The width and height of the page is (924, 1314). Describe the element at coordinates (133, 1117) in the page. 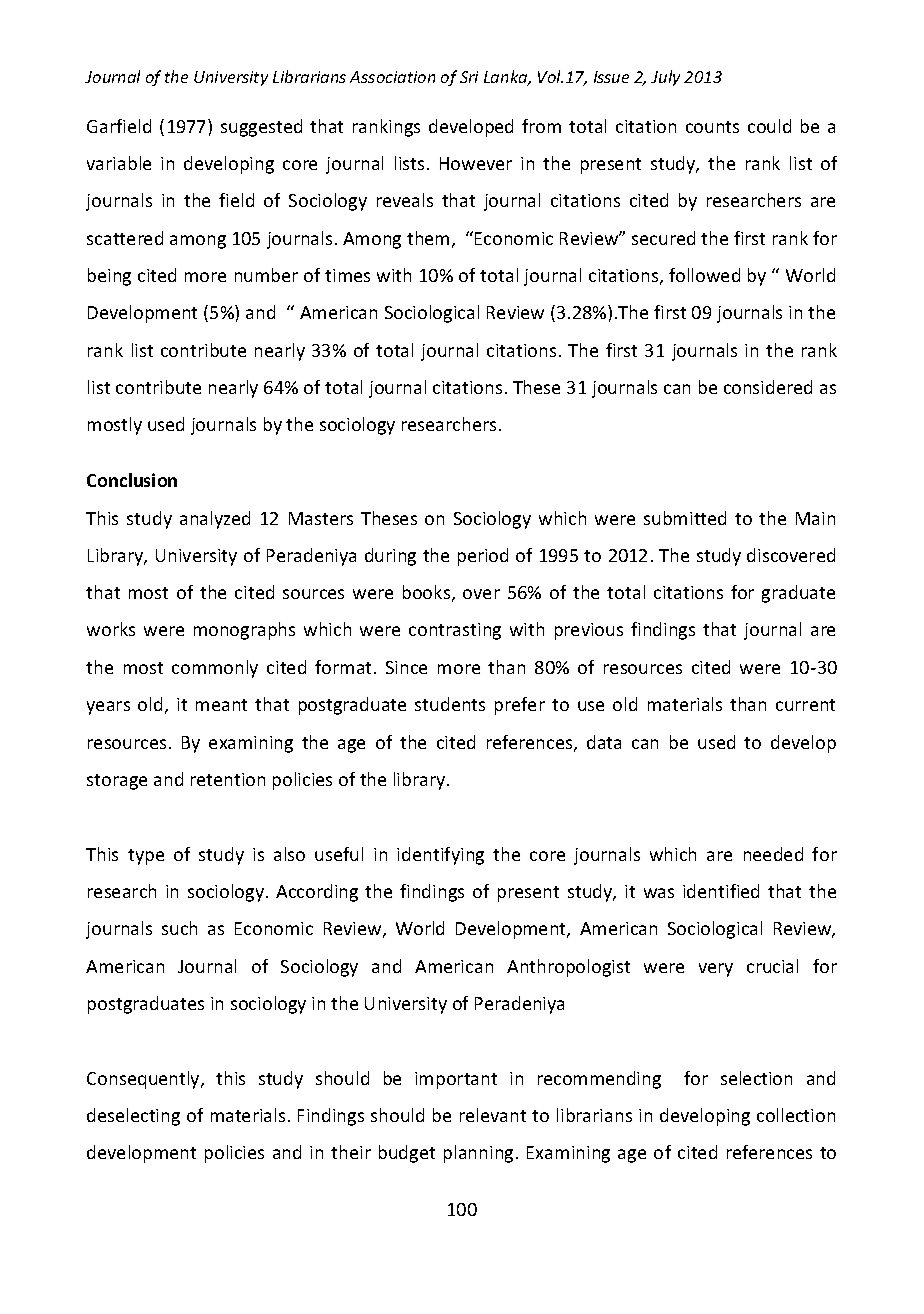

I see `deselecting` at that location.
